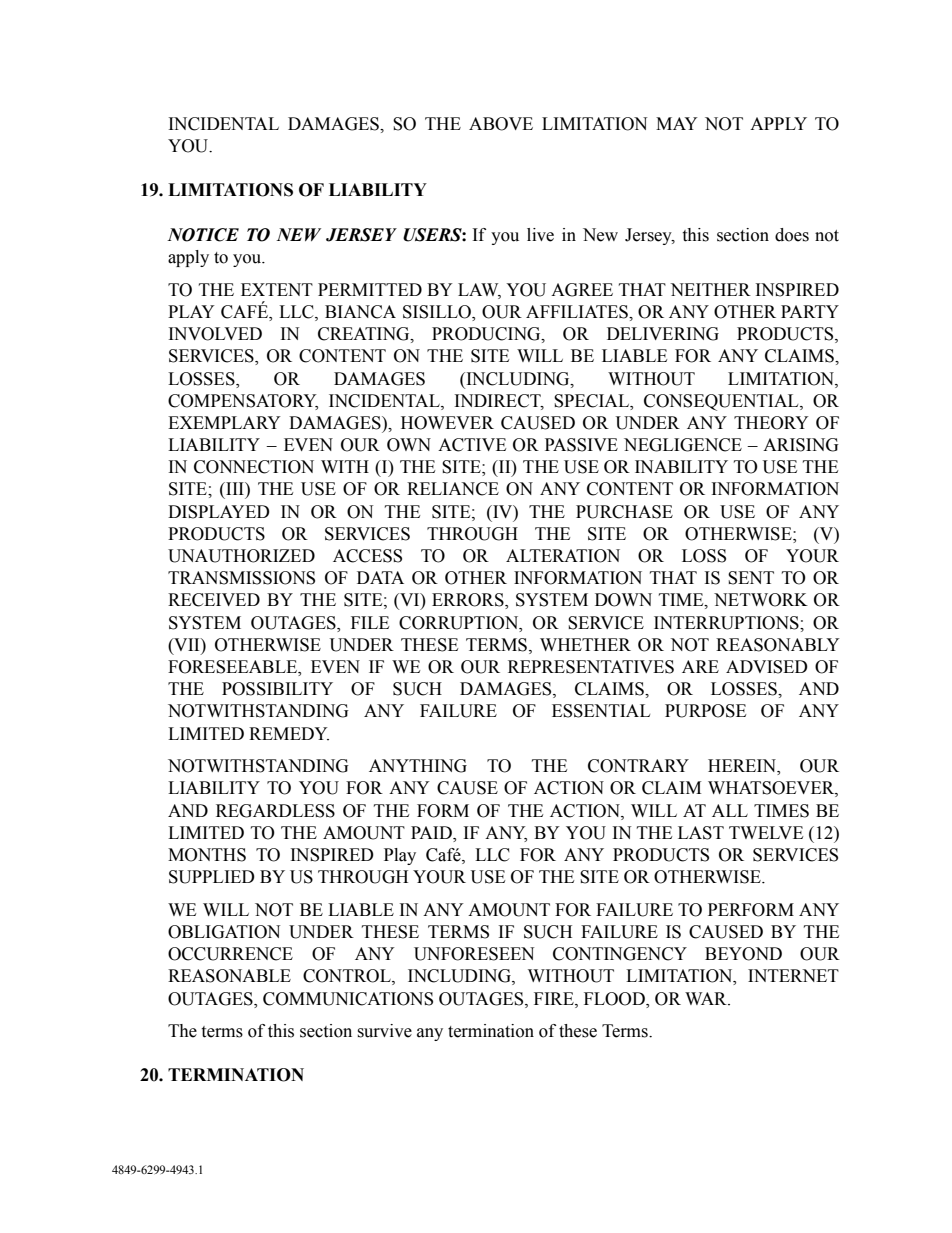  What do you see at coordinates (203, 235) in the screenshot?
I see `NOTICE` at bounding box center [203, 235].
